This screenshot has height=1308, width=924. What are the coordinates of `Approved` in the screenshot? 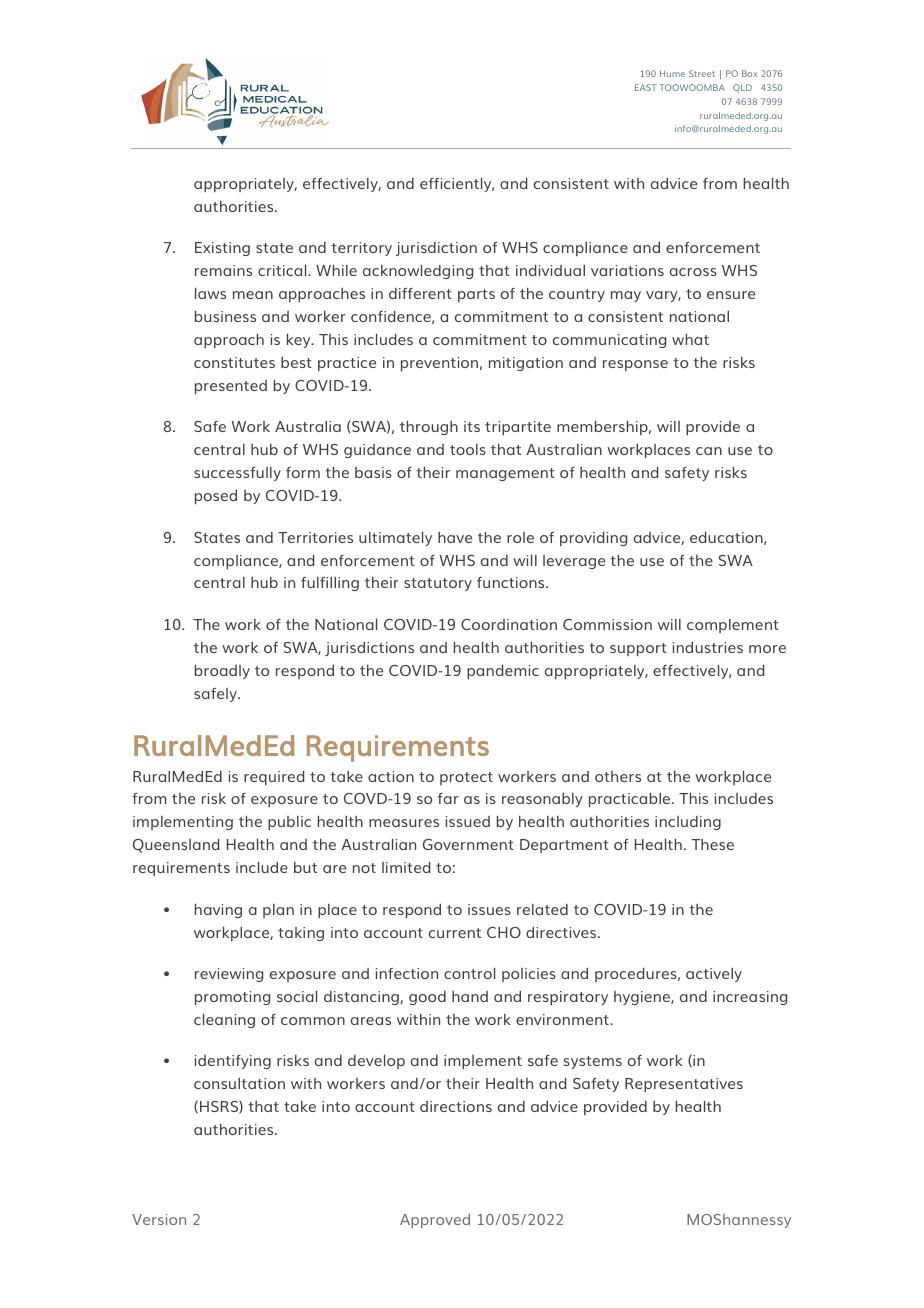 It's located at (435, 1221).
